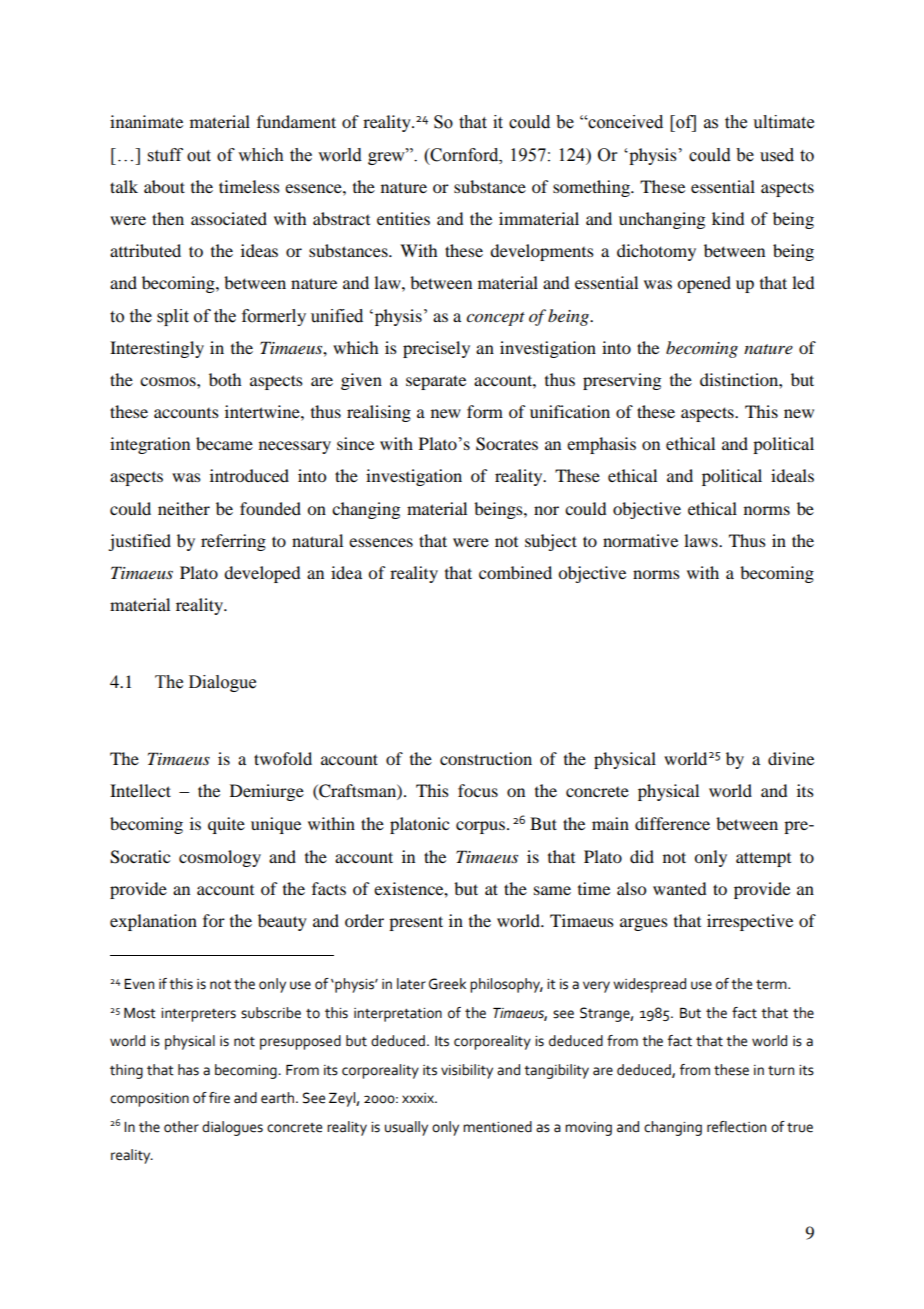 This screenshot has height=1309, width=924. I want to click on difference, so click(672, 823).
